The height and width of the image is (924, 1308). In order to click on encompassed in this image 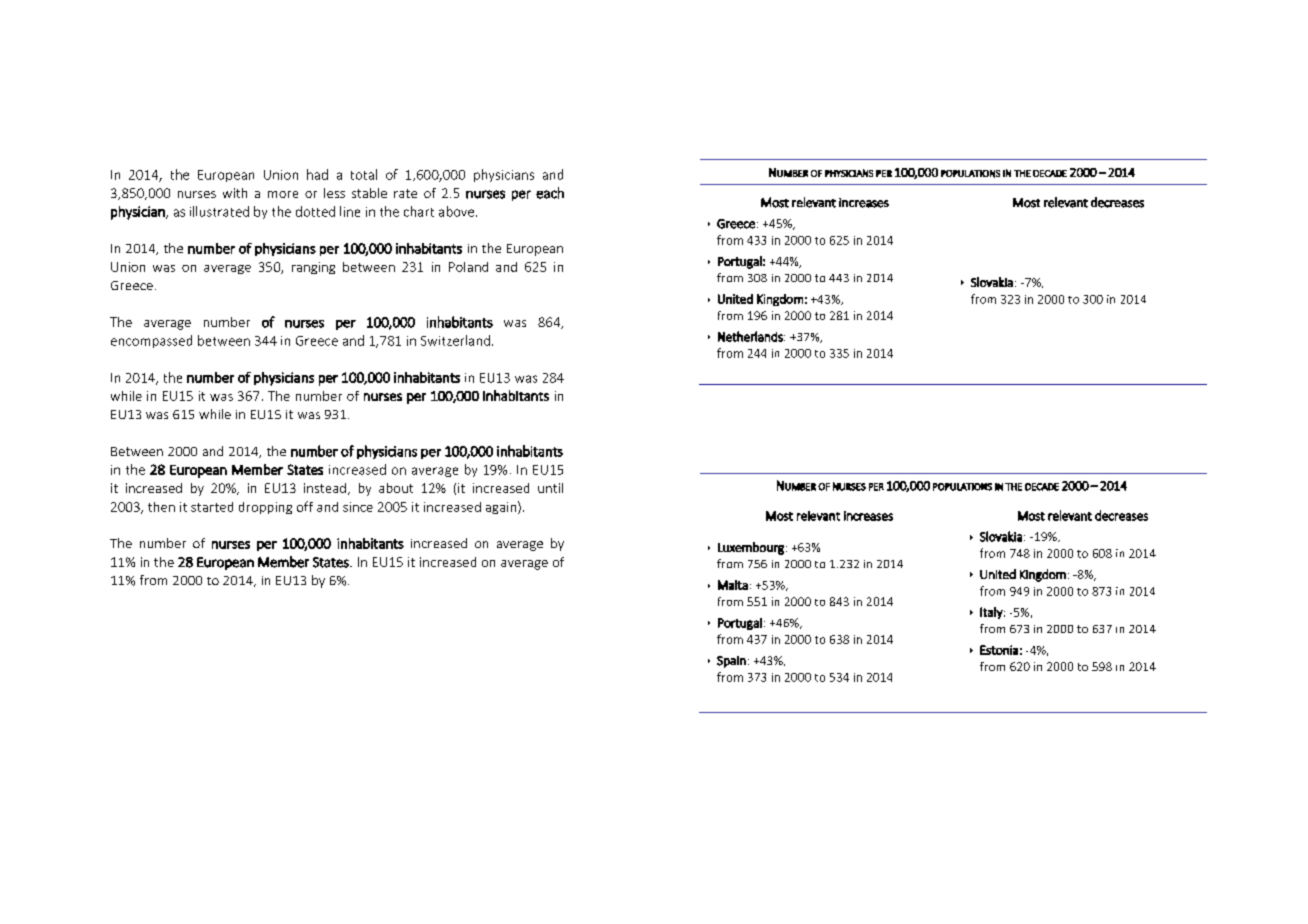, I will do `click(151, 341)`.
